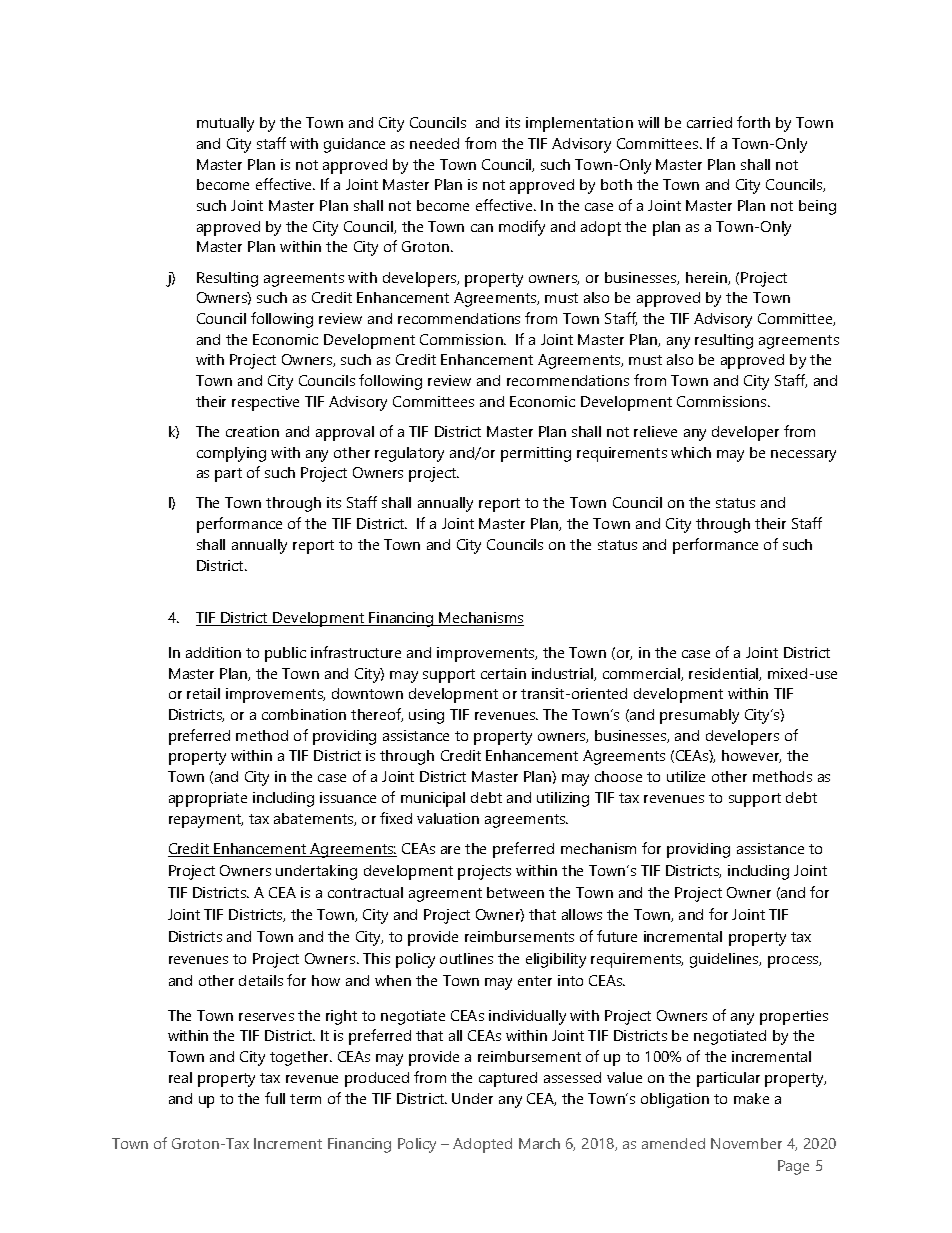 The image size is (952, 1233). What do you see at coordinates (725, 960) in the screenshot?
I see `guidelines` at bounding box center [725, 960].
